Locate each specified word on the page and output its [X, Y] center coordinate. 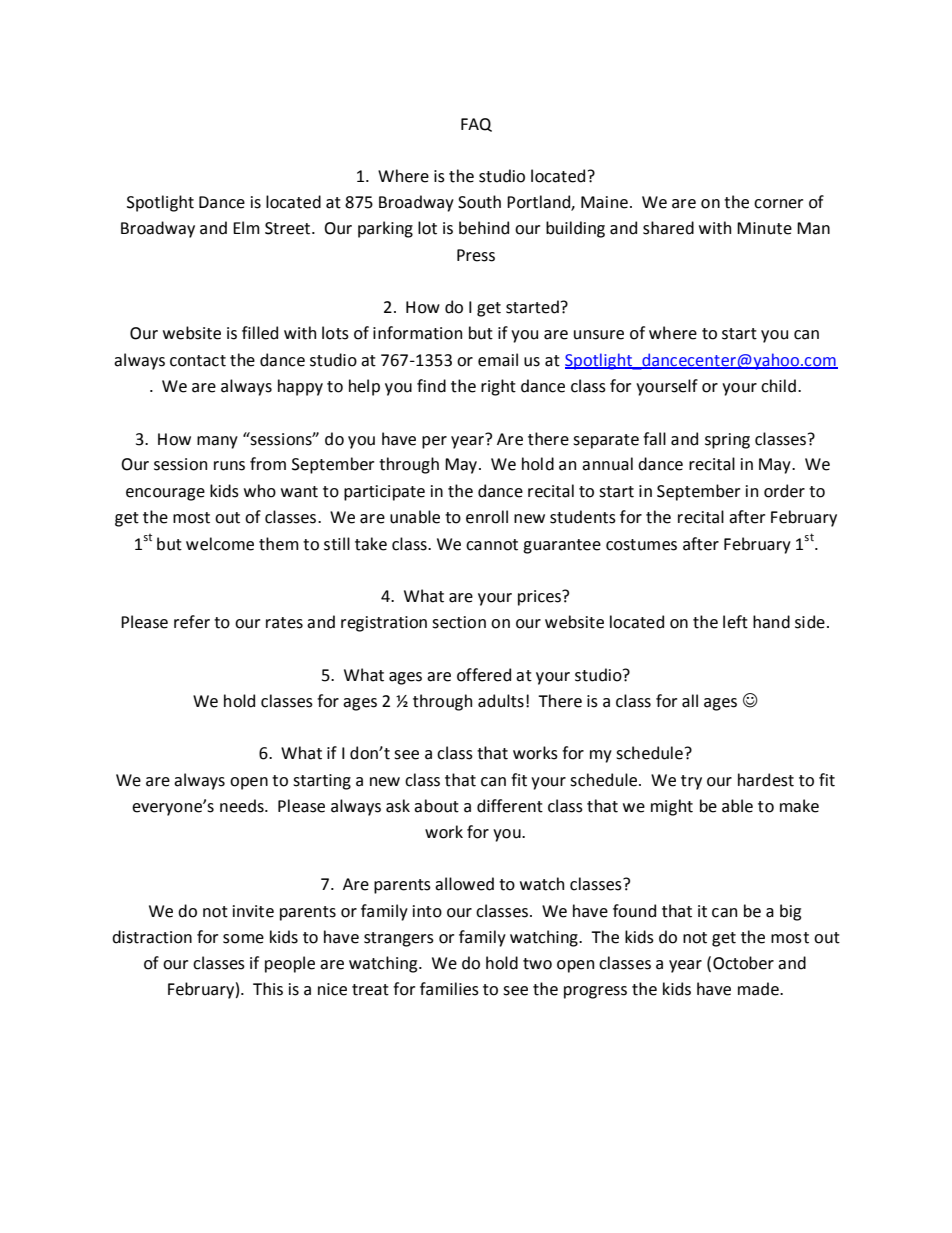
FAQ [476, 125]
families [449, 989]
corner [778, 204]
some [243, 939]
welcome [220, 544]
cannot [492, 545]
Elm [246, 227]
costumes [641, 545]
